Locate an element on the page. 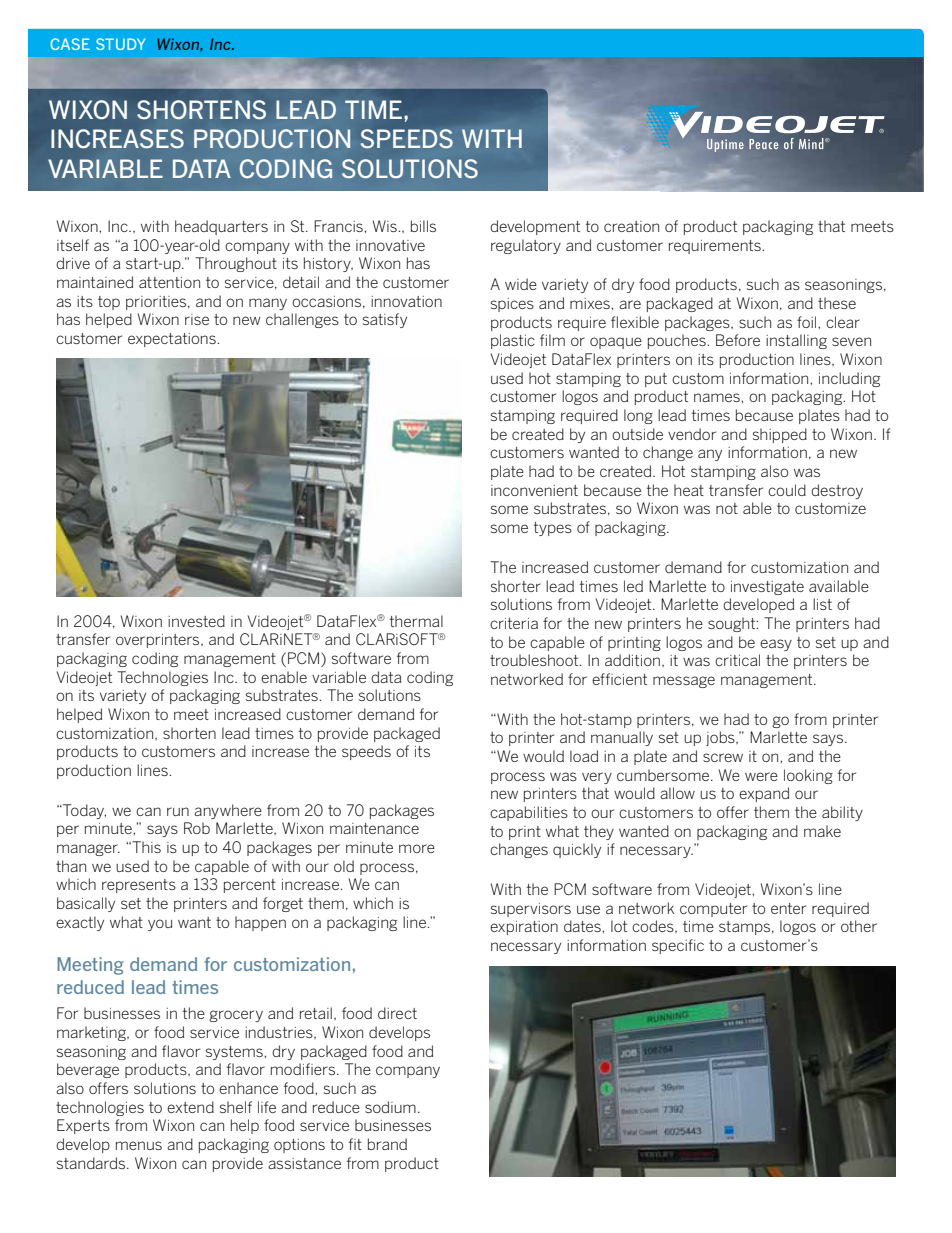  creation is located at coordinates (631, 226).
